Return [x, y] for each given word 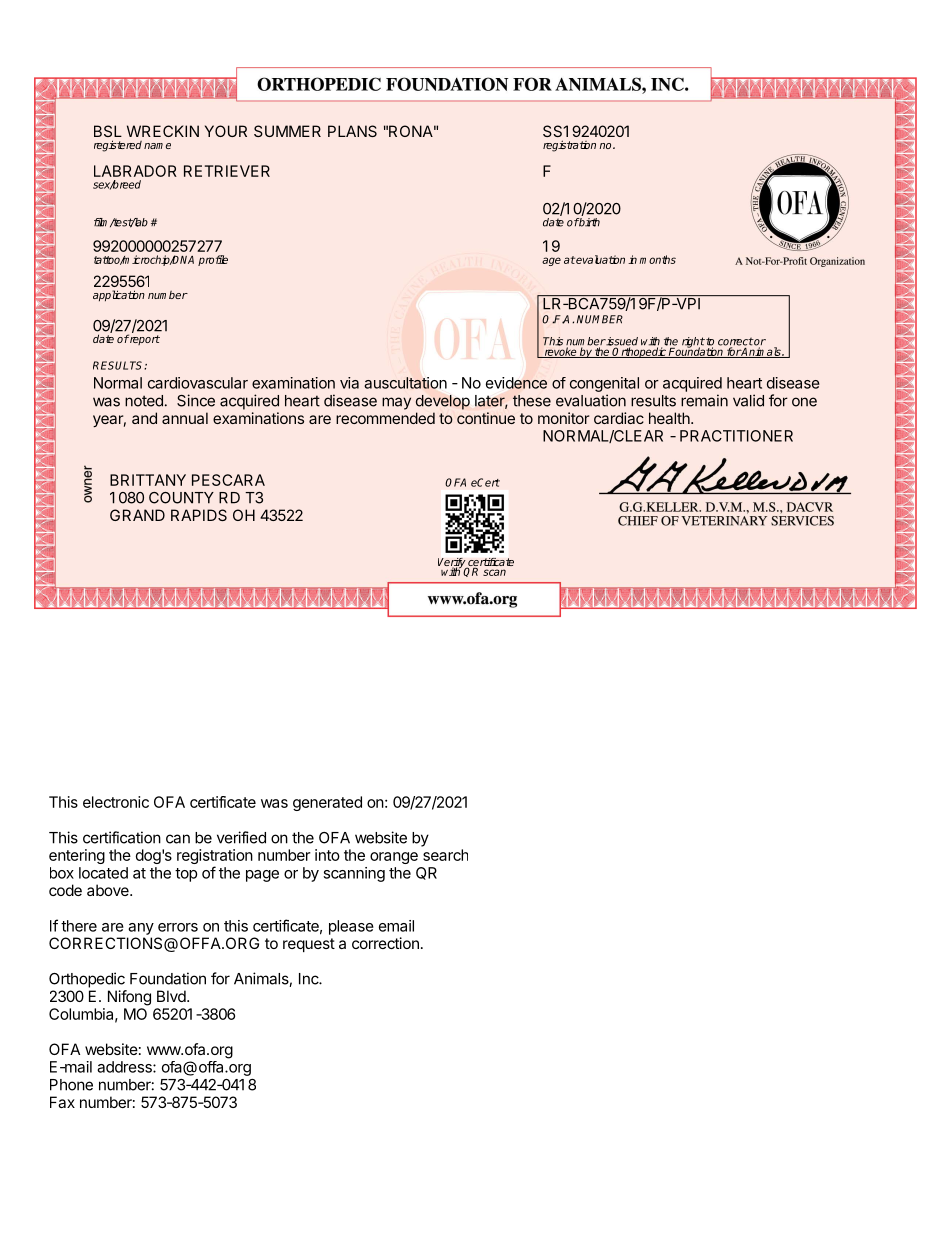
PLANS [352, 131]
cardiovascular [198, 383]
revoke [560, 352]
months [658, 259]
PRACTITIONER [736, 436]
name [157, 146]
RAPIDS [199, 515]
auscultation [405, 383]
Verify [452, 564]
